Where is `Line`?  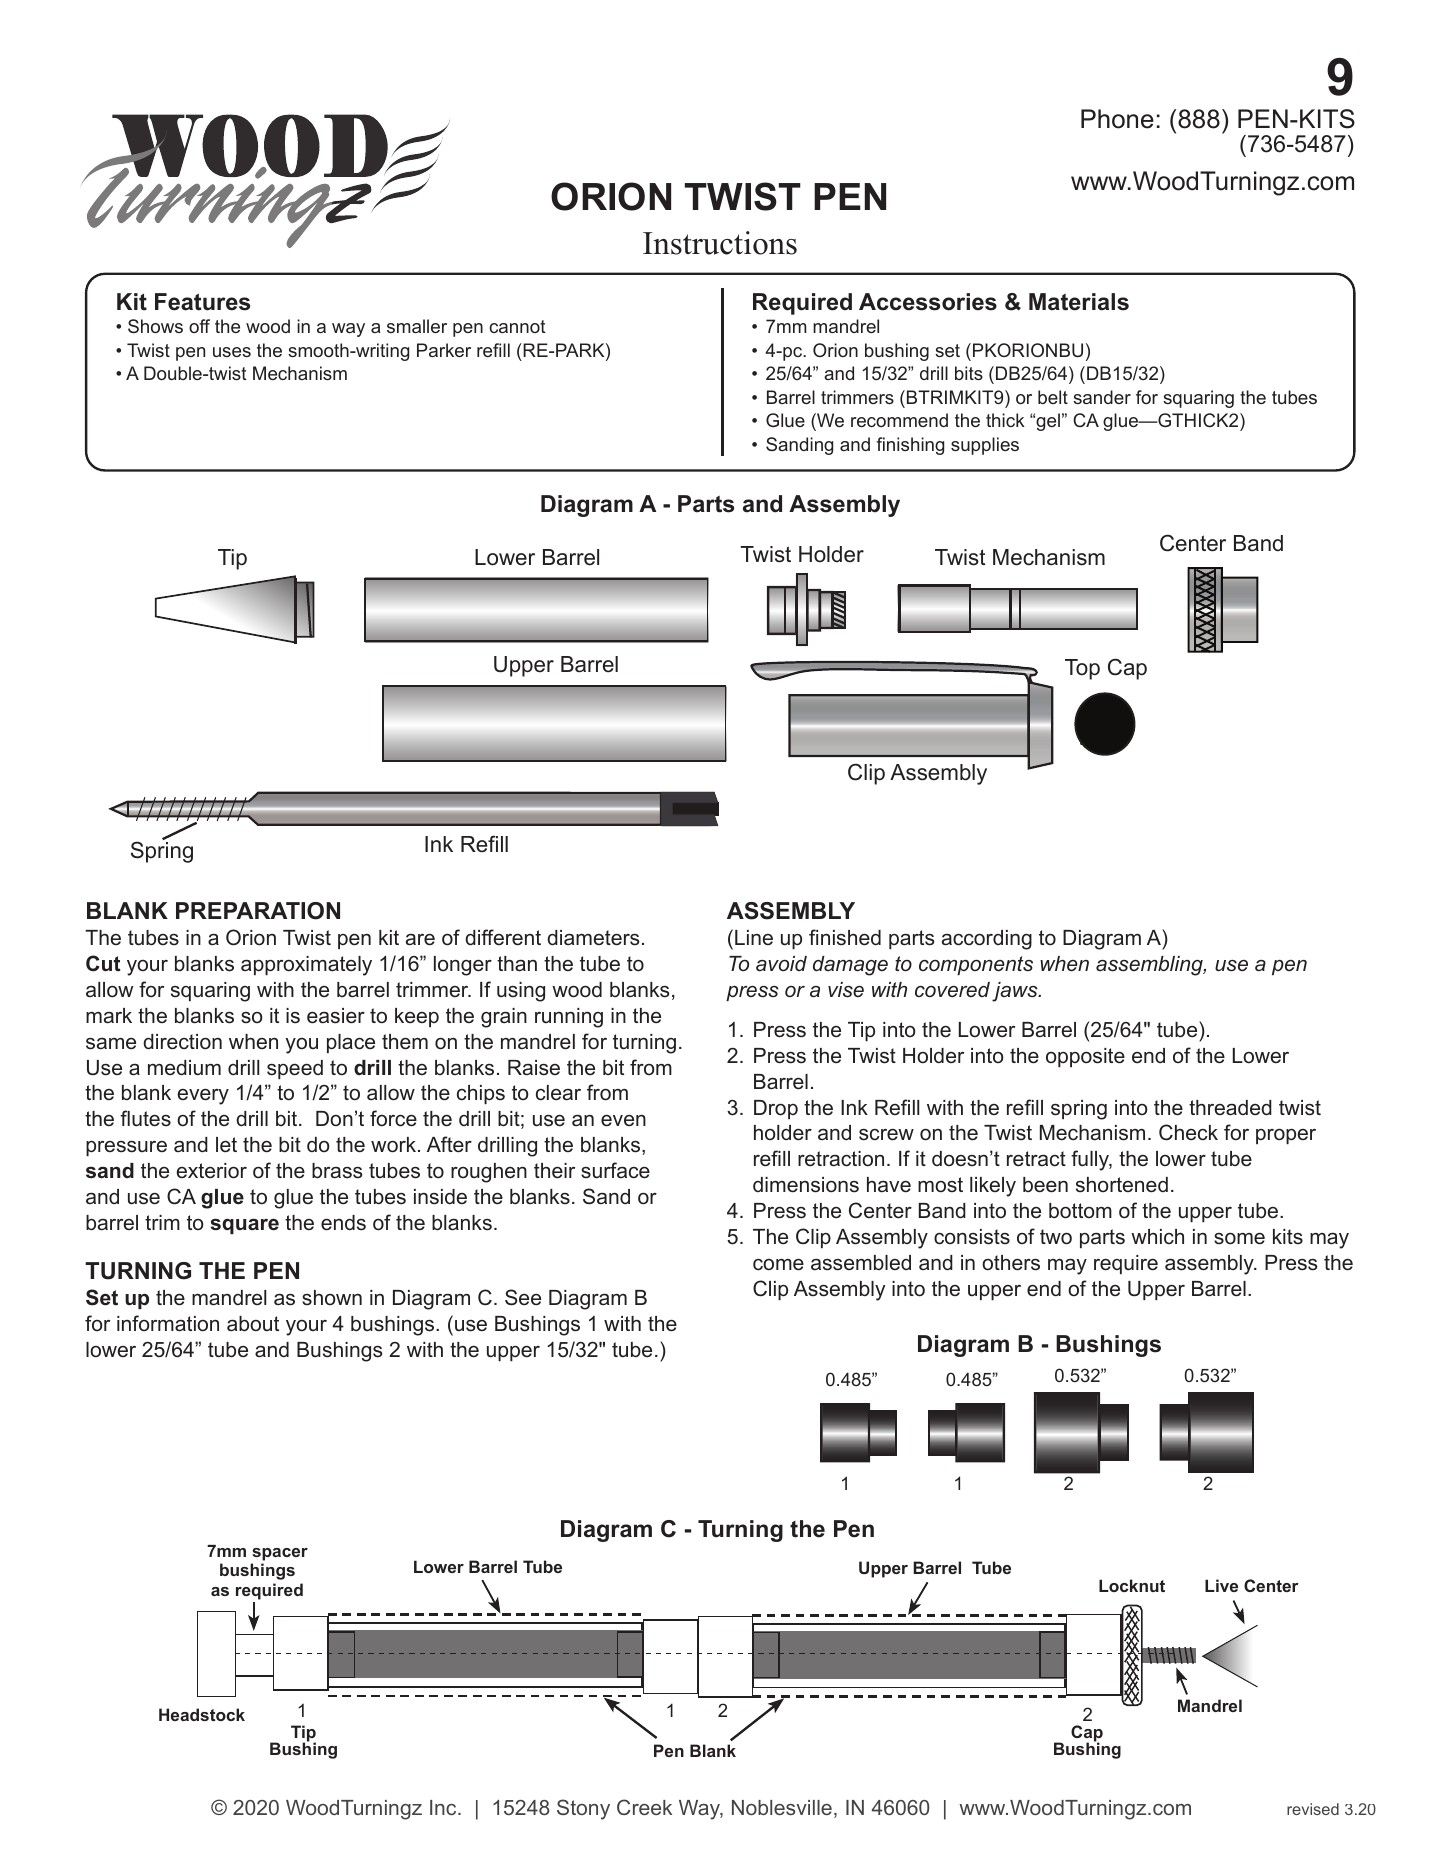
Line is located at coordinates (754, 937).
